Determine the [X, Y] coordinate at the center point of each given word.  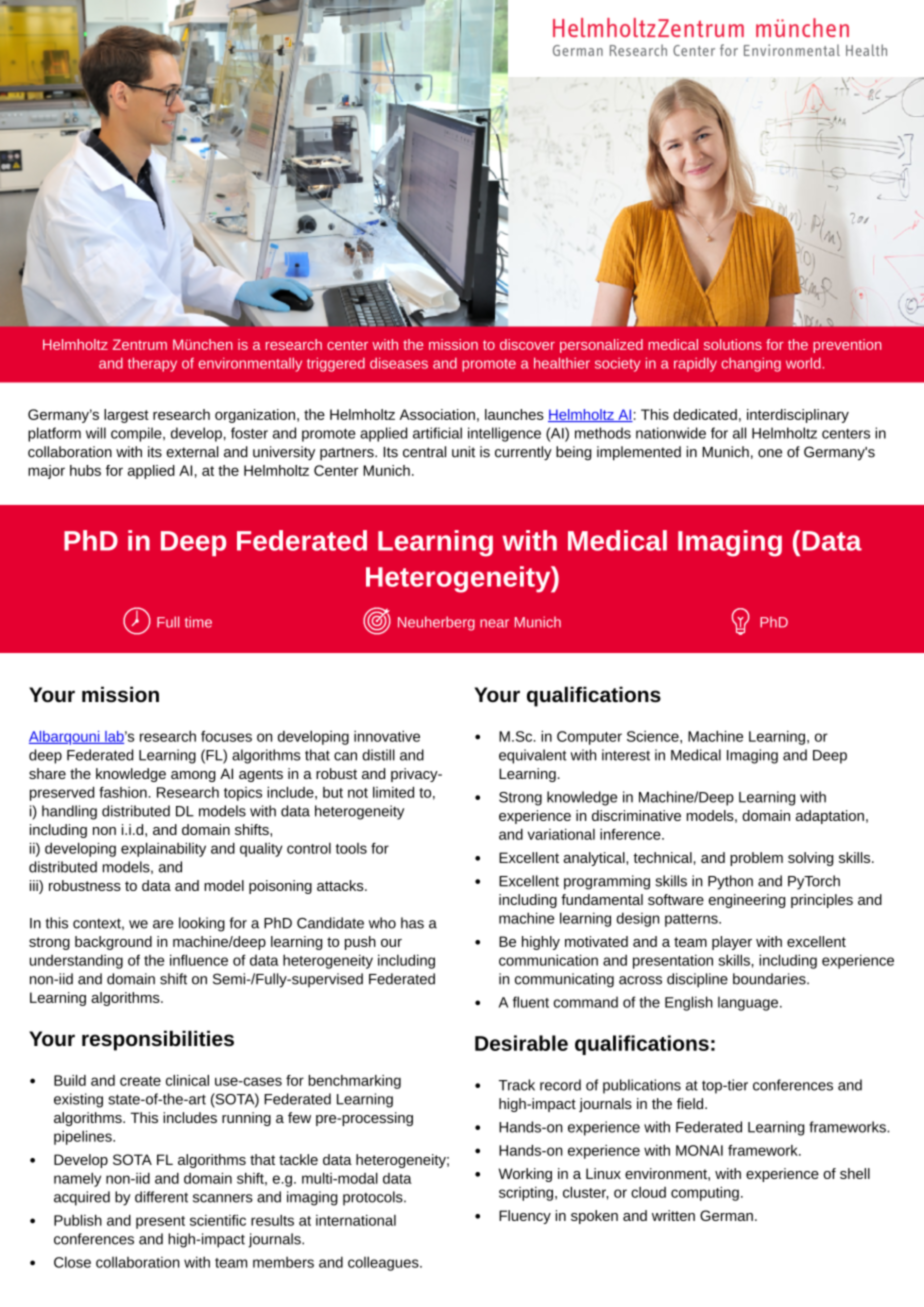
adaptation [830, 817]
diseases [399, 363]
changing [751, 364]
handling [69, 812]
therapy [152, 364]
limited [393, 792]
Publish [78, 1220]
